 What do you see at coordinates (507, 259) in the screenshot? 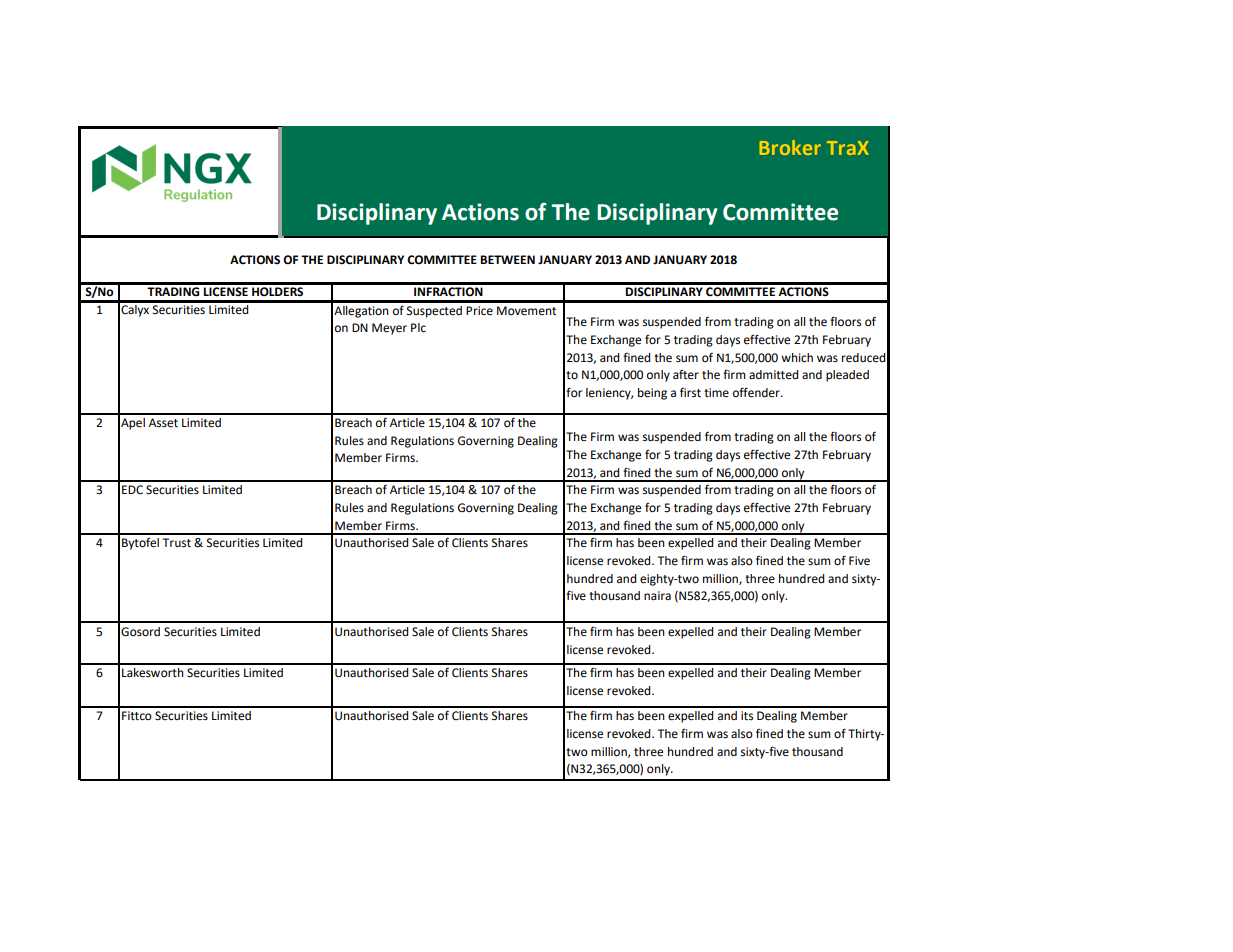
I see `BETWEEN` at bounding box center [507, 259].
